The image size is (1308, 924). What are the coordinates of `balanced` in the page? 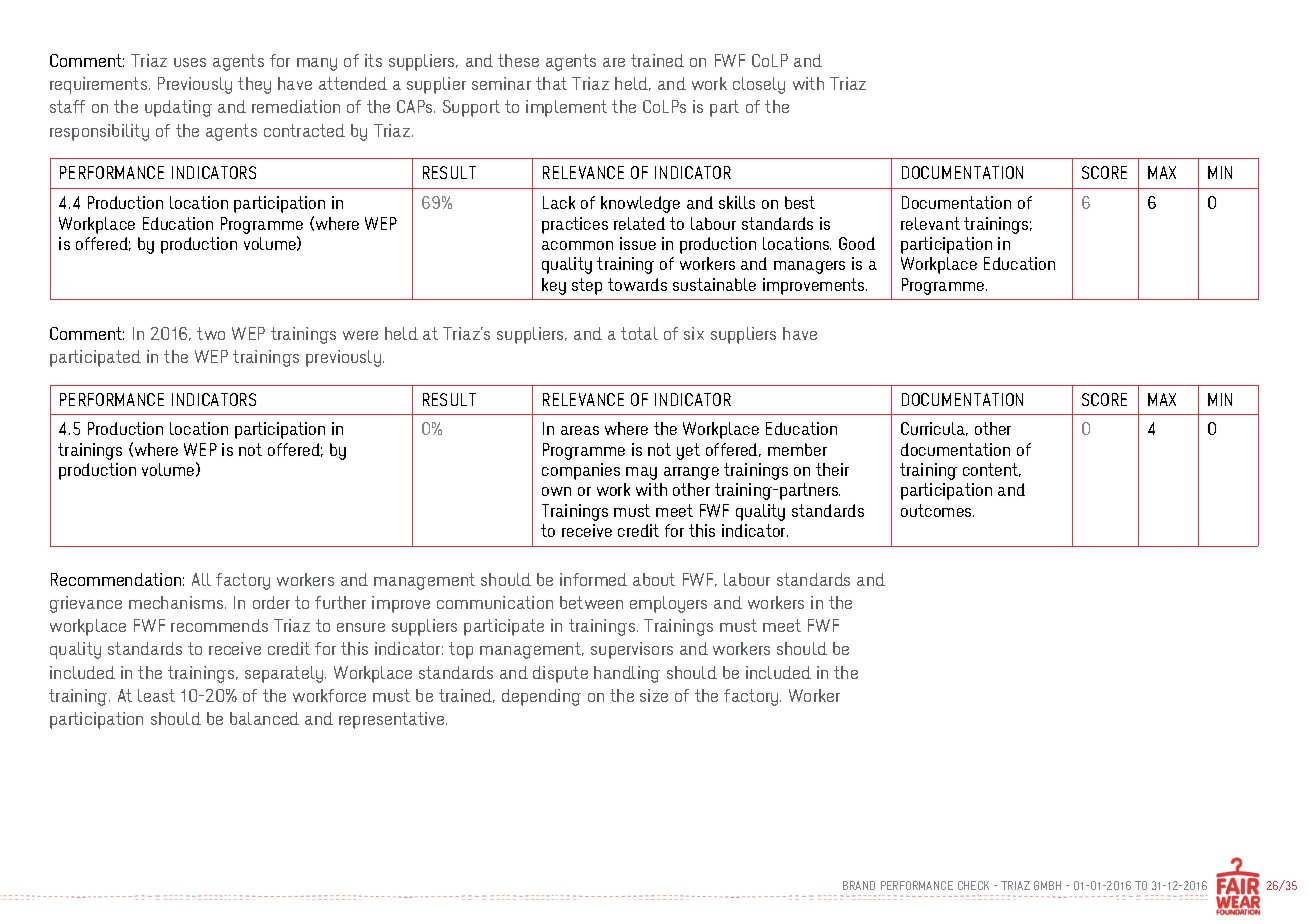 It's located at (264, 718).
